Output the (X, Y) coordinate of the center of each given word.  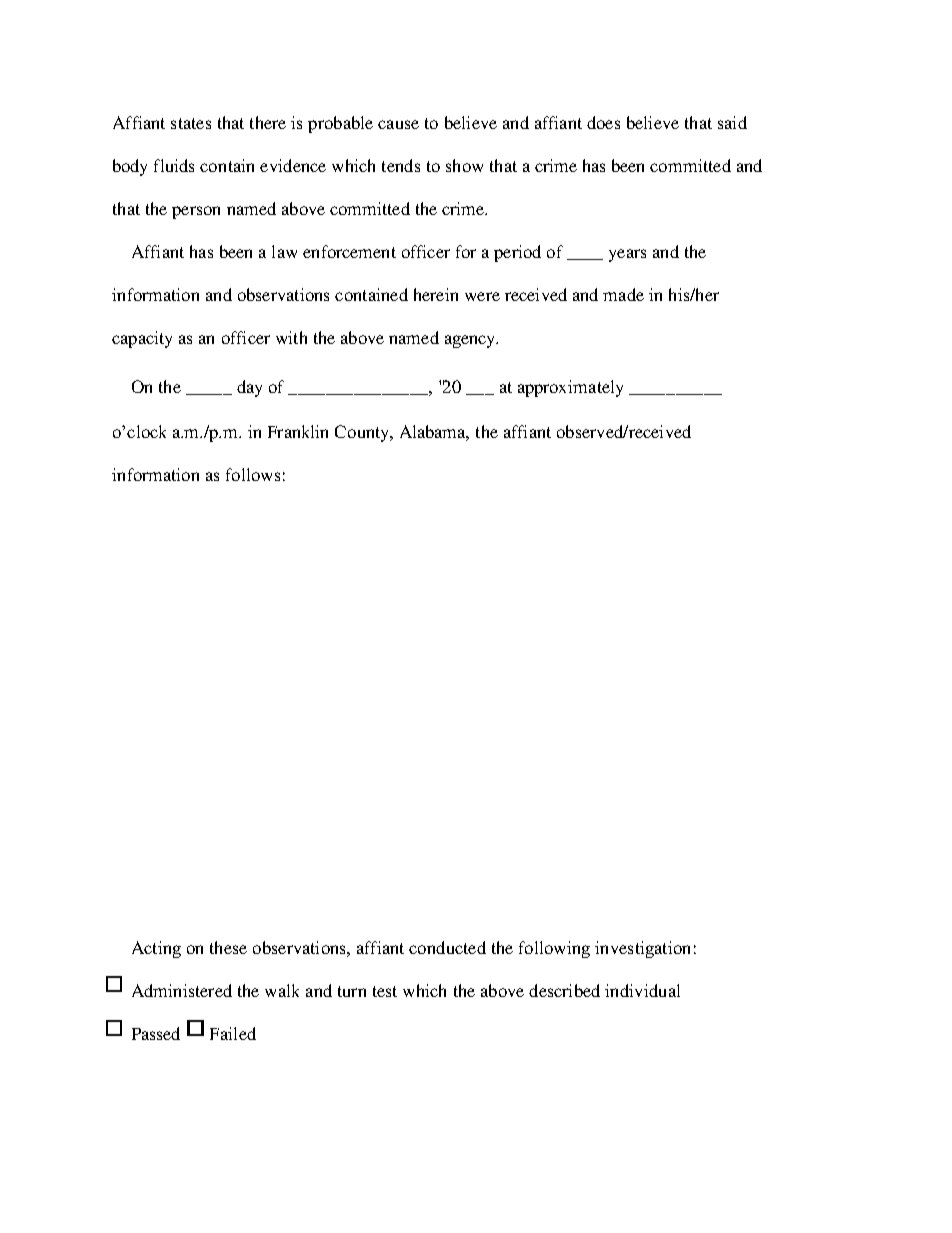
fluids (174, 165)
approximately (570, 388)
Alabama (434, 432)
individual (642, 990)
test (385, 991)
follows (253, 474)
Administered (182, 990)
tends (401, 165)
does (603, 122)
